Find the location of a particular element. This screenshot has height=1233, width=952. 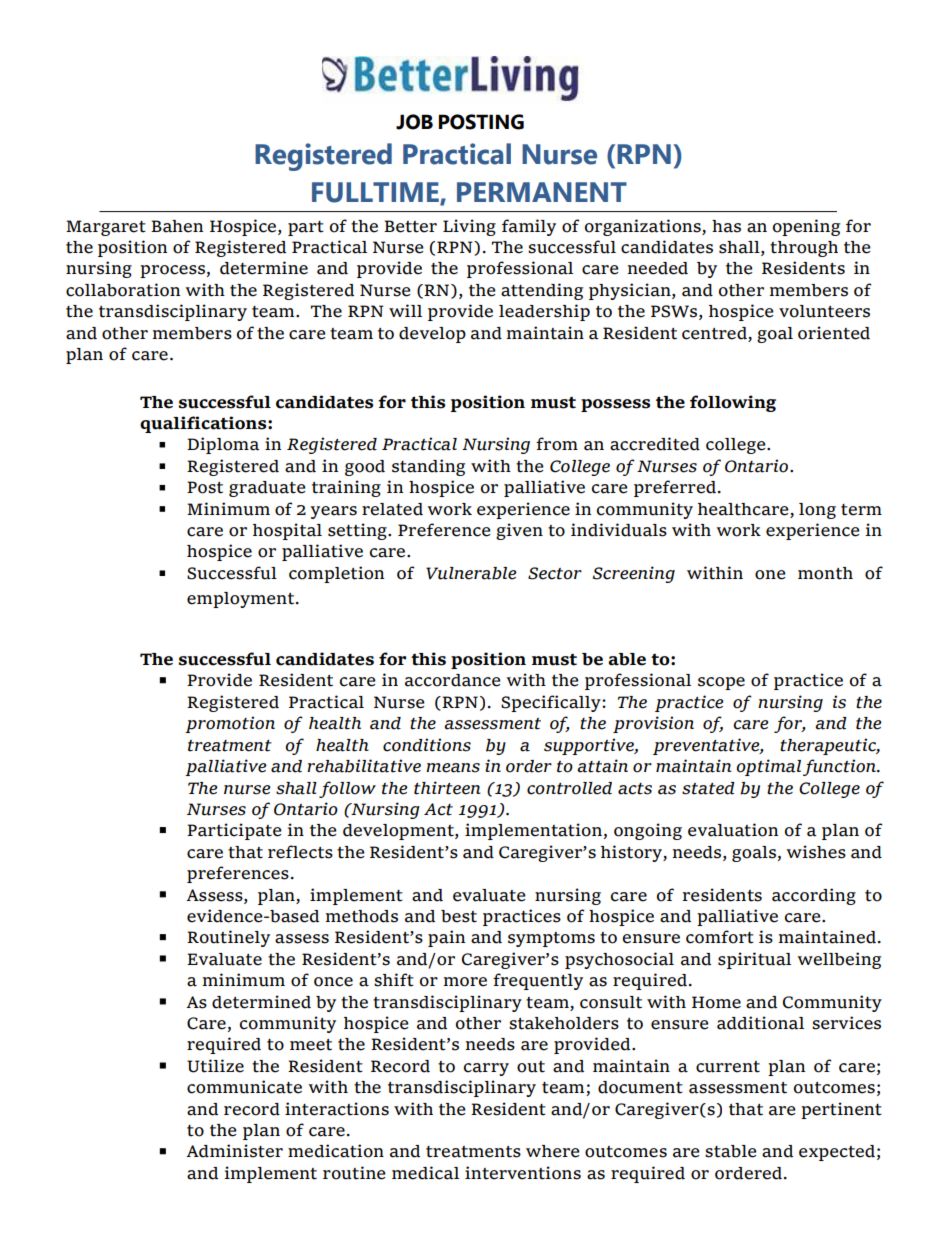

scope is located at coordinates (721, 683).
